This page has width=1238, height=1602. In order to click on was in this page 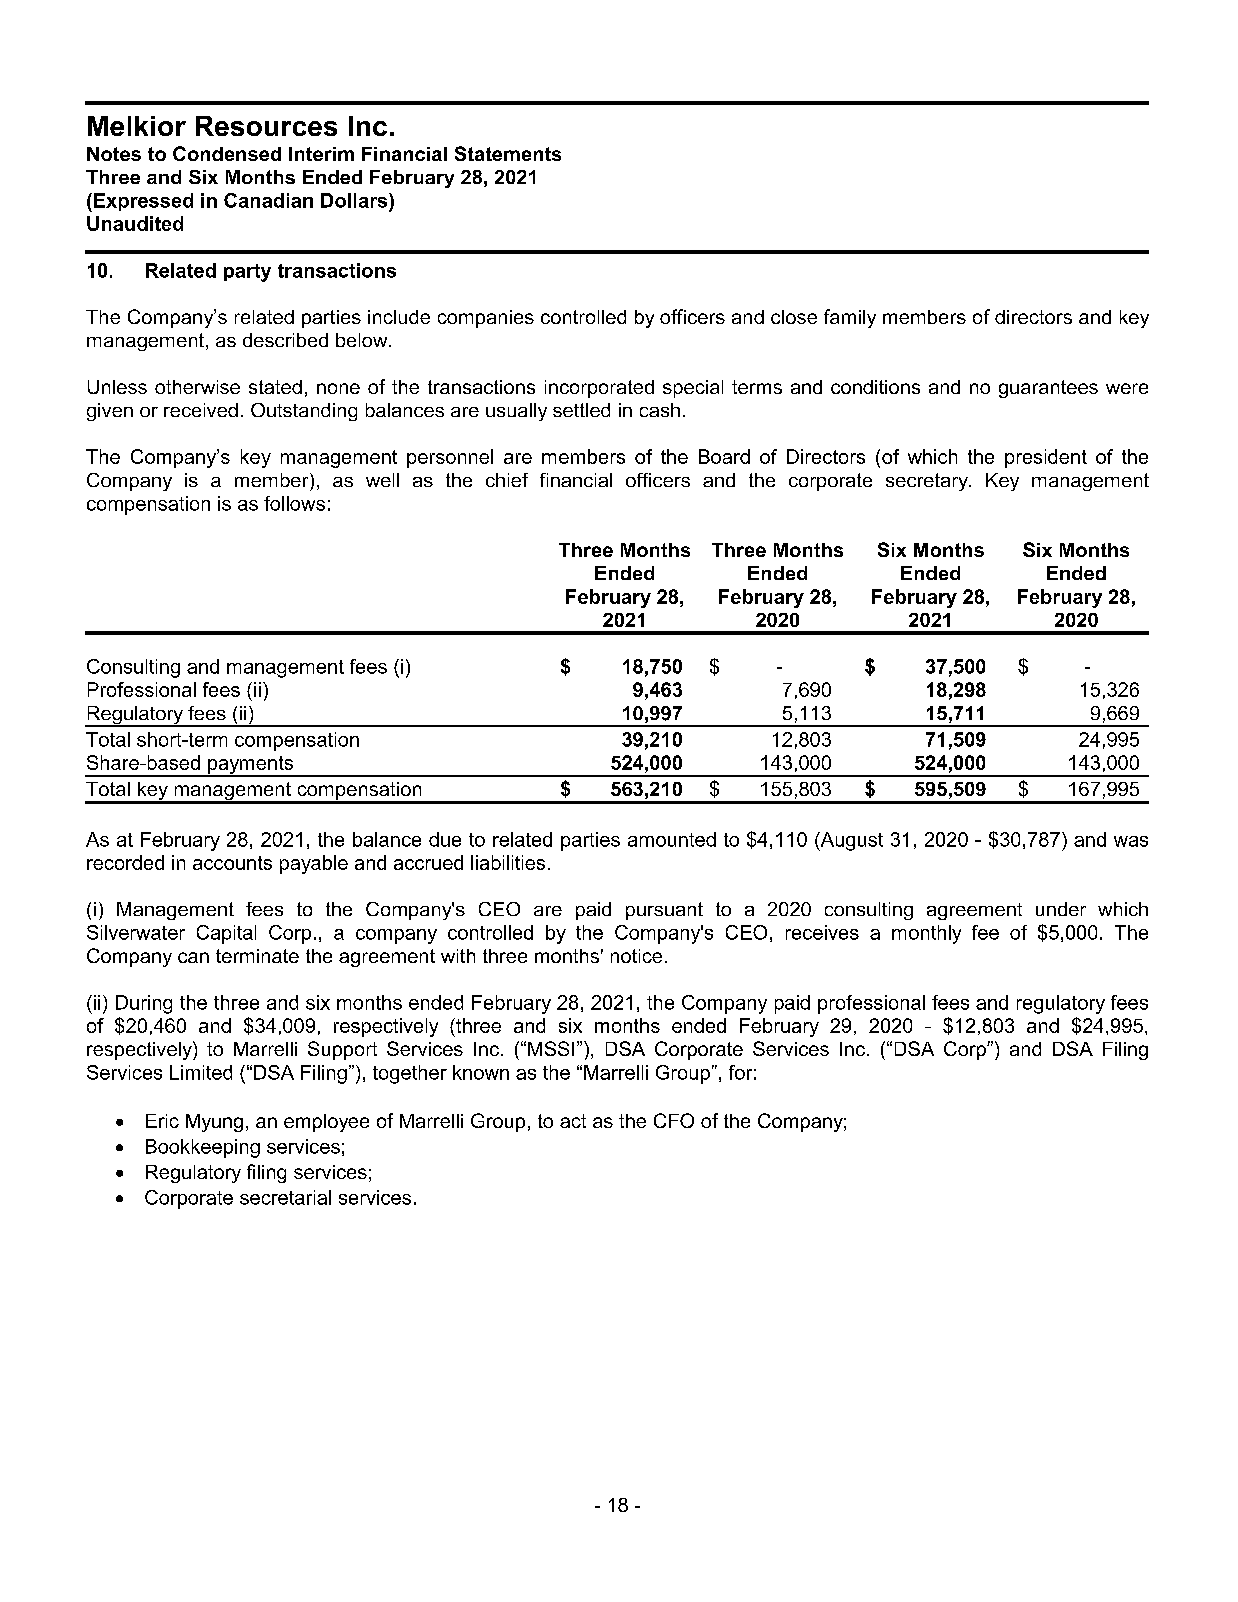, I will do `click(1131, 841)`.
